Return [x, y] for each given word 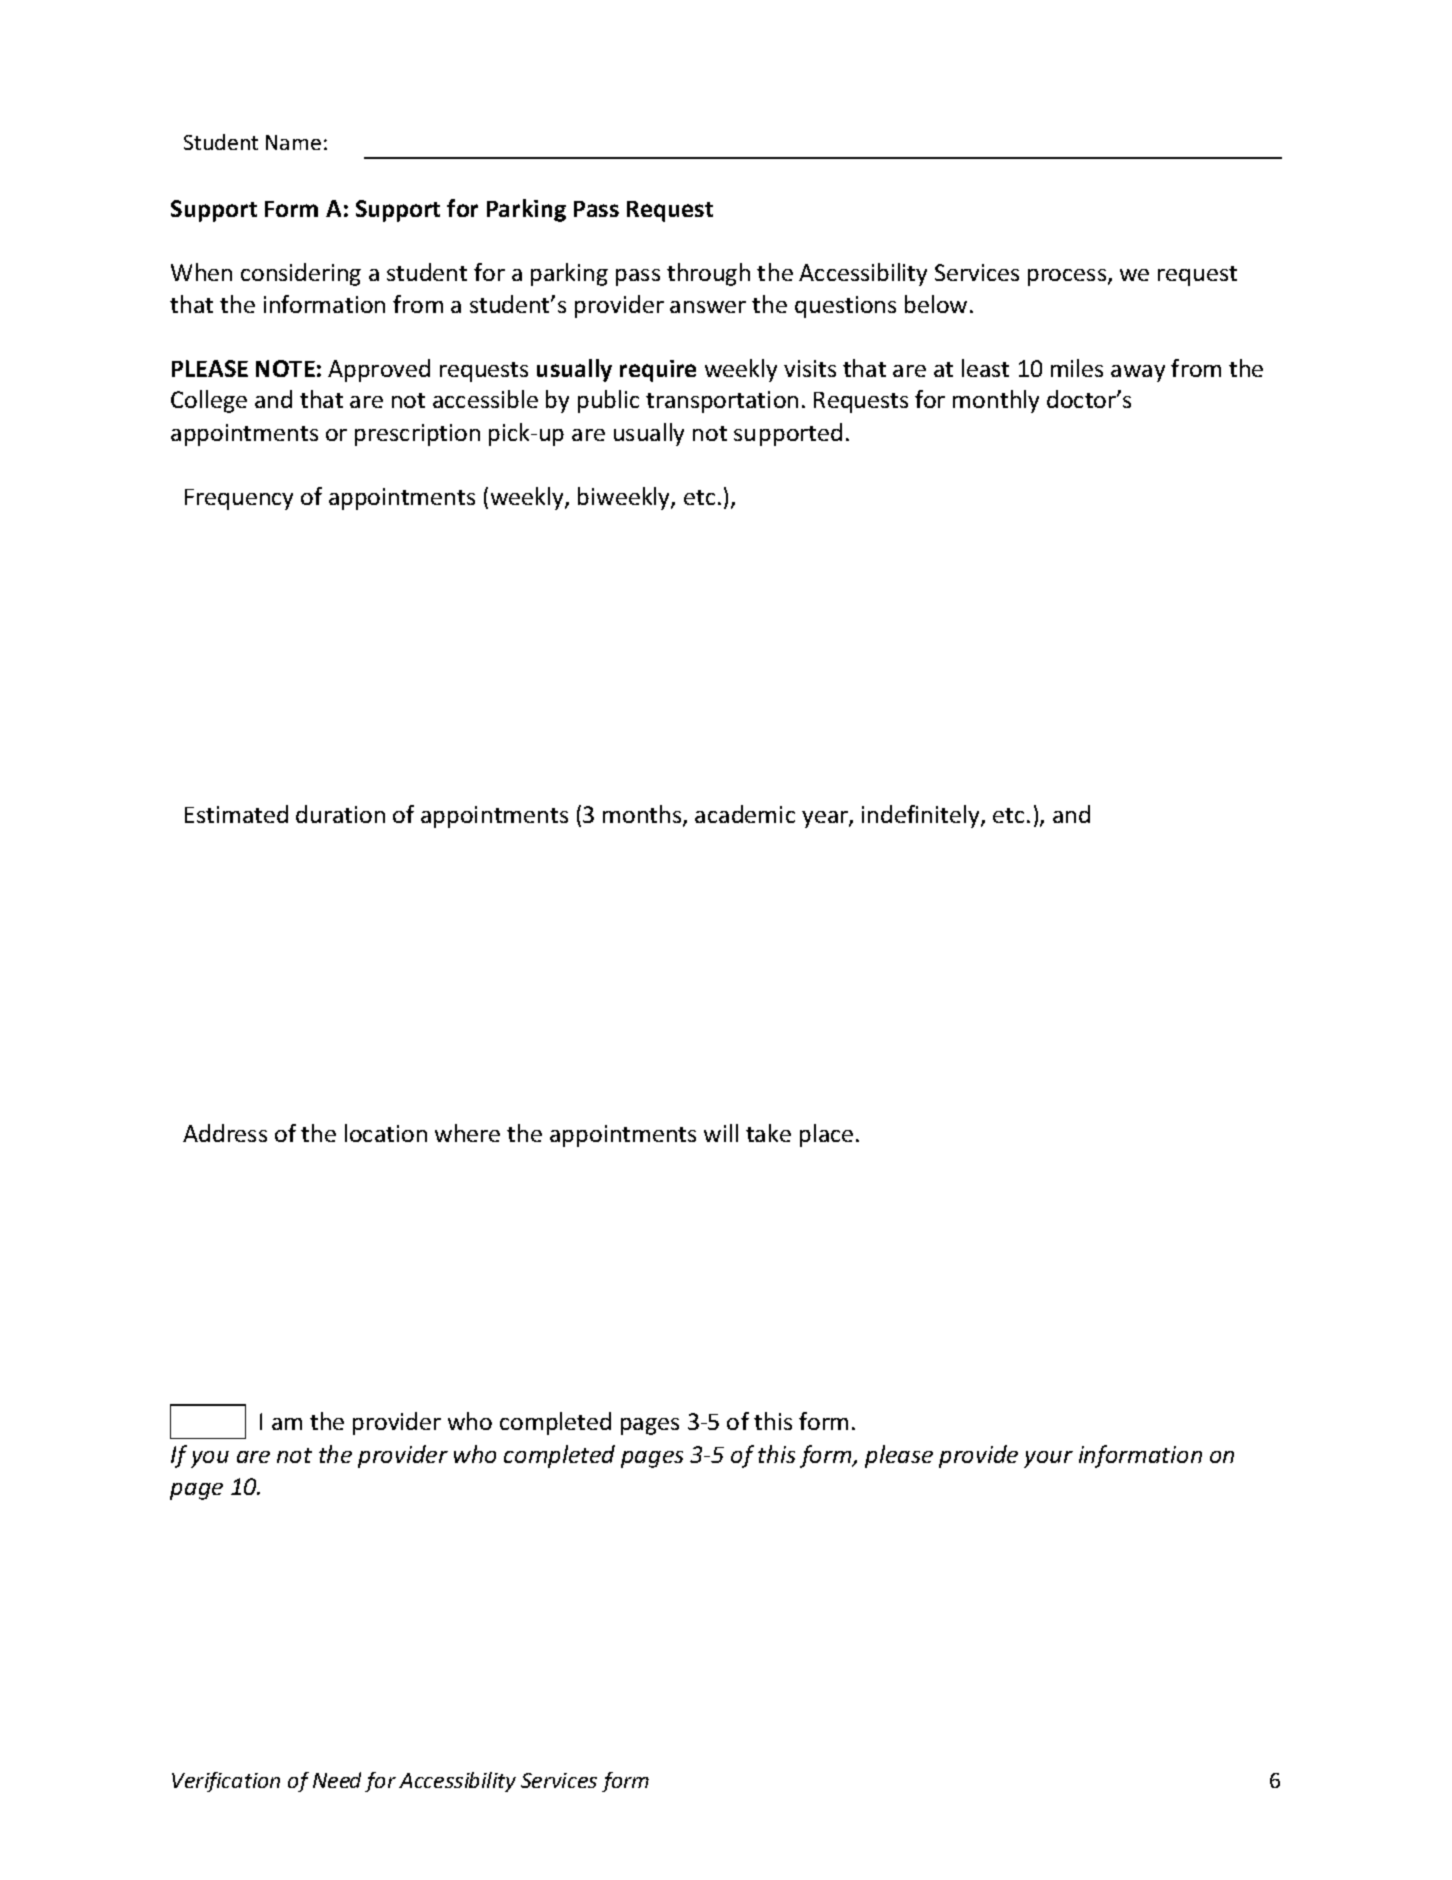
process [1068, 277]
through [708, 274]
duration [340, 814]
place [826, 1135]
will [721, 1133]
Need [337, 1780]
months [643, 816]
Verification [226, 1782]
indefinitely [922, 816]
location [386, 1133]
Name [293, 142]
